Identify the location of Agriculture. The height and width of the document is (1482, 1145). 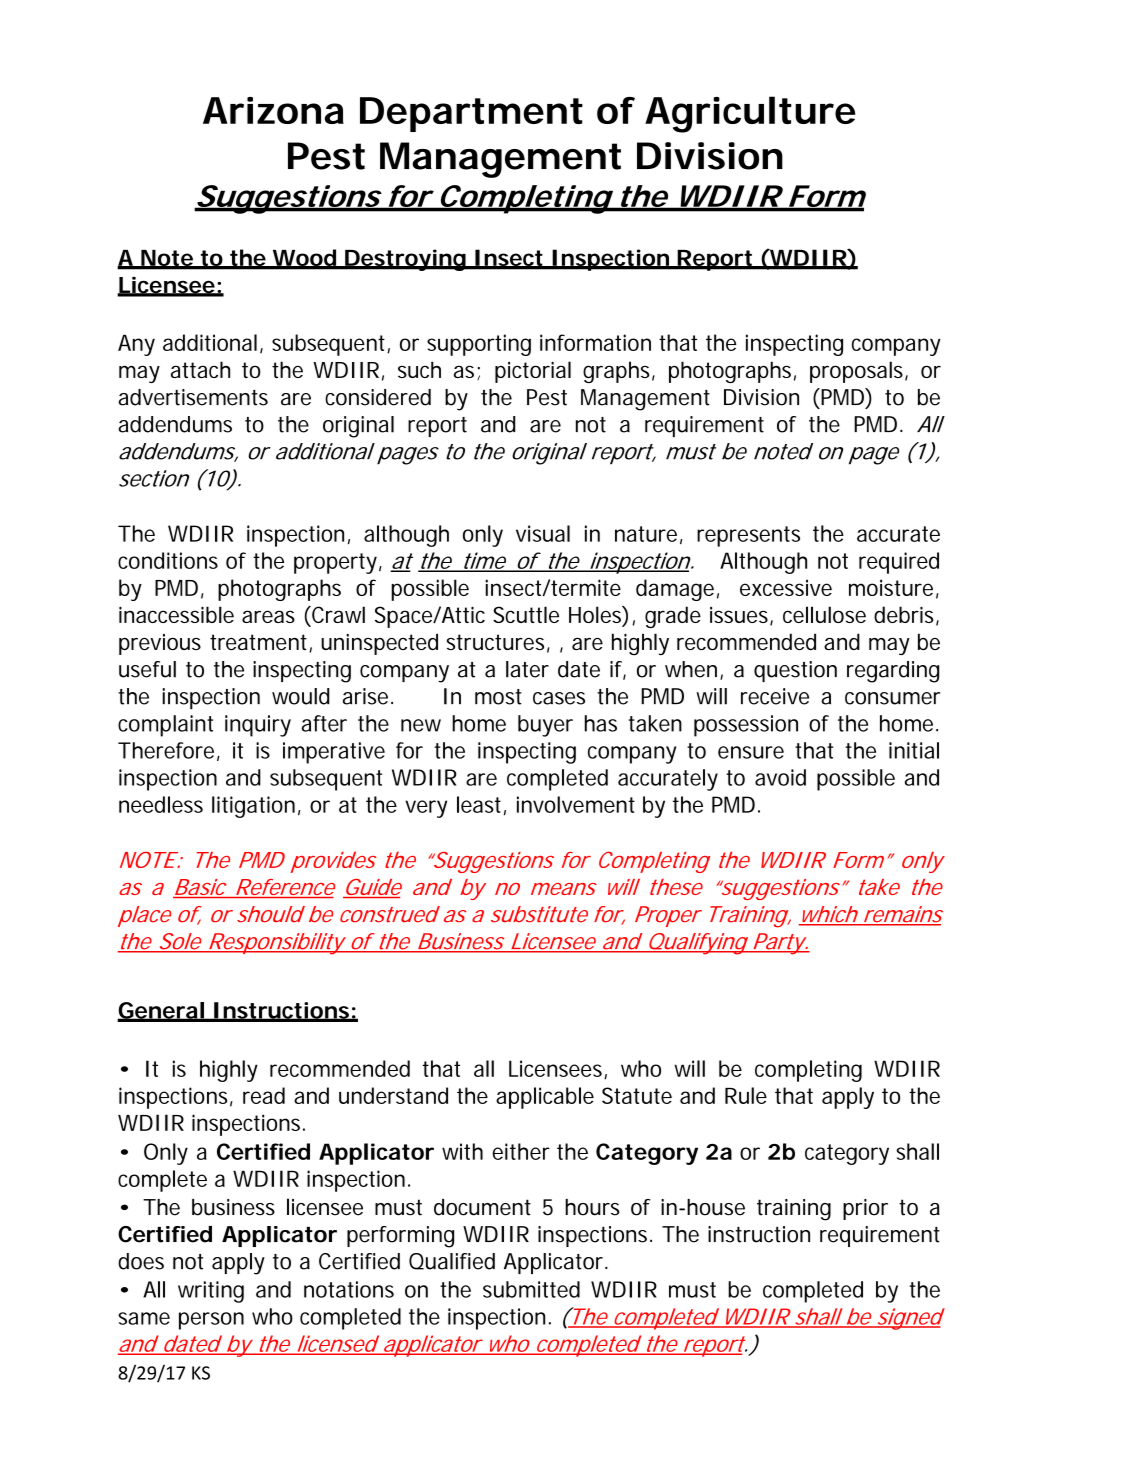
(750, 114).
